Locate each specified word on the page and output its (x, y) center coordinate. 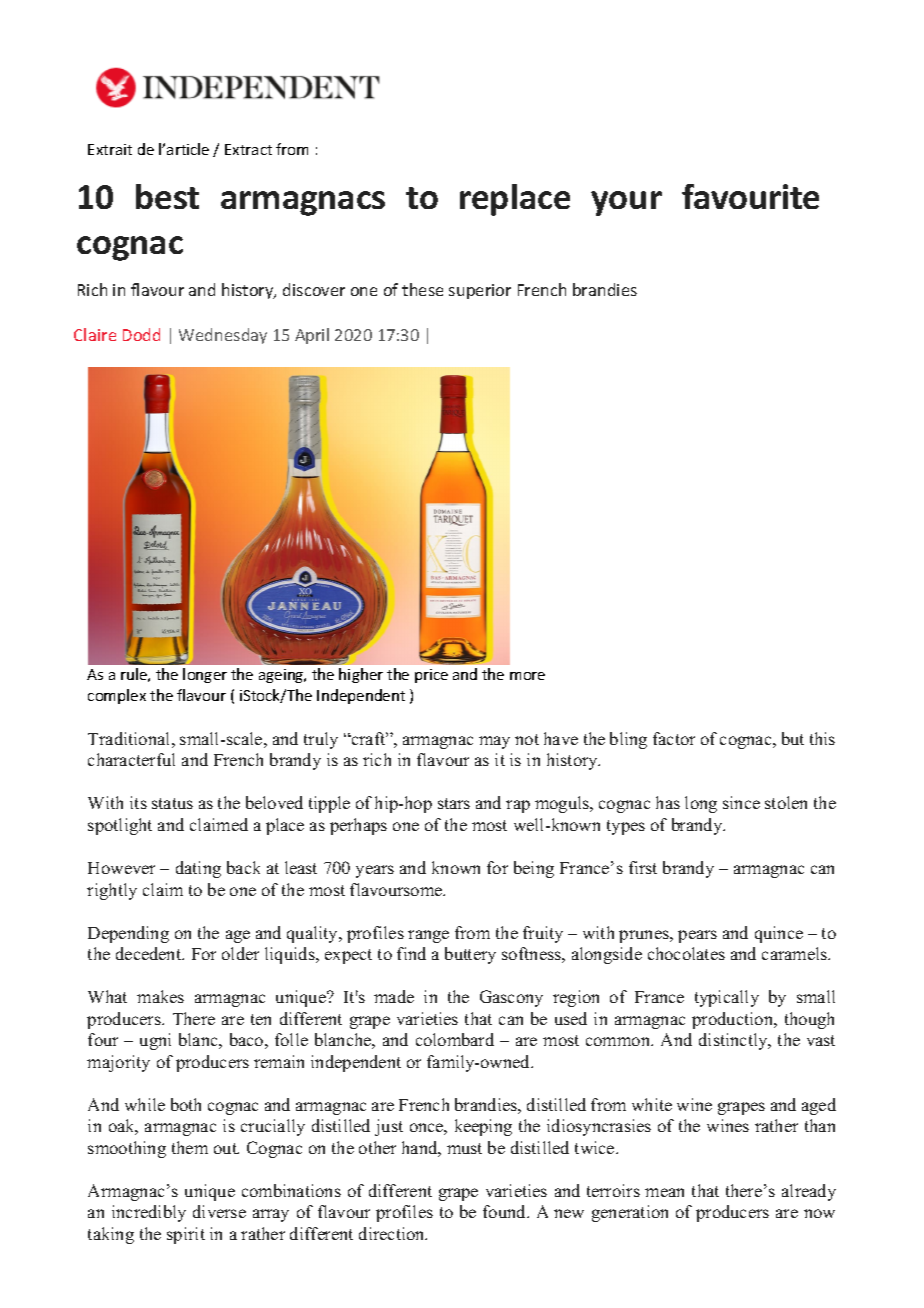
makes (160, 996)
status (172, 803)
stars (454, 803)
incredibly (149, 1213)
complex (117, 696)
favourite (750, 196)
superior (480, 291)
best (167, 196)
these (422, 289)
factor (674, 738)
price (431, 676)
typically (727, 998)
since (741, 802)
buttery (470, 955)
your (626, 203)
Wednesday (223, 336)
